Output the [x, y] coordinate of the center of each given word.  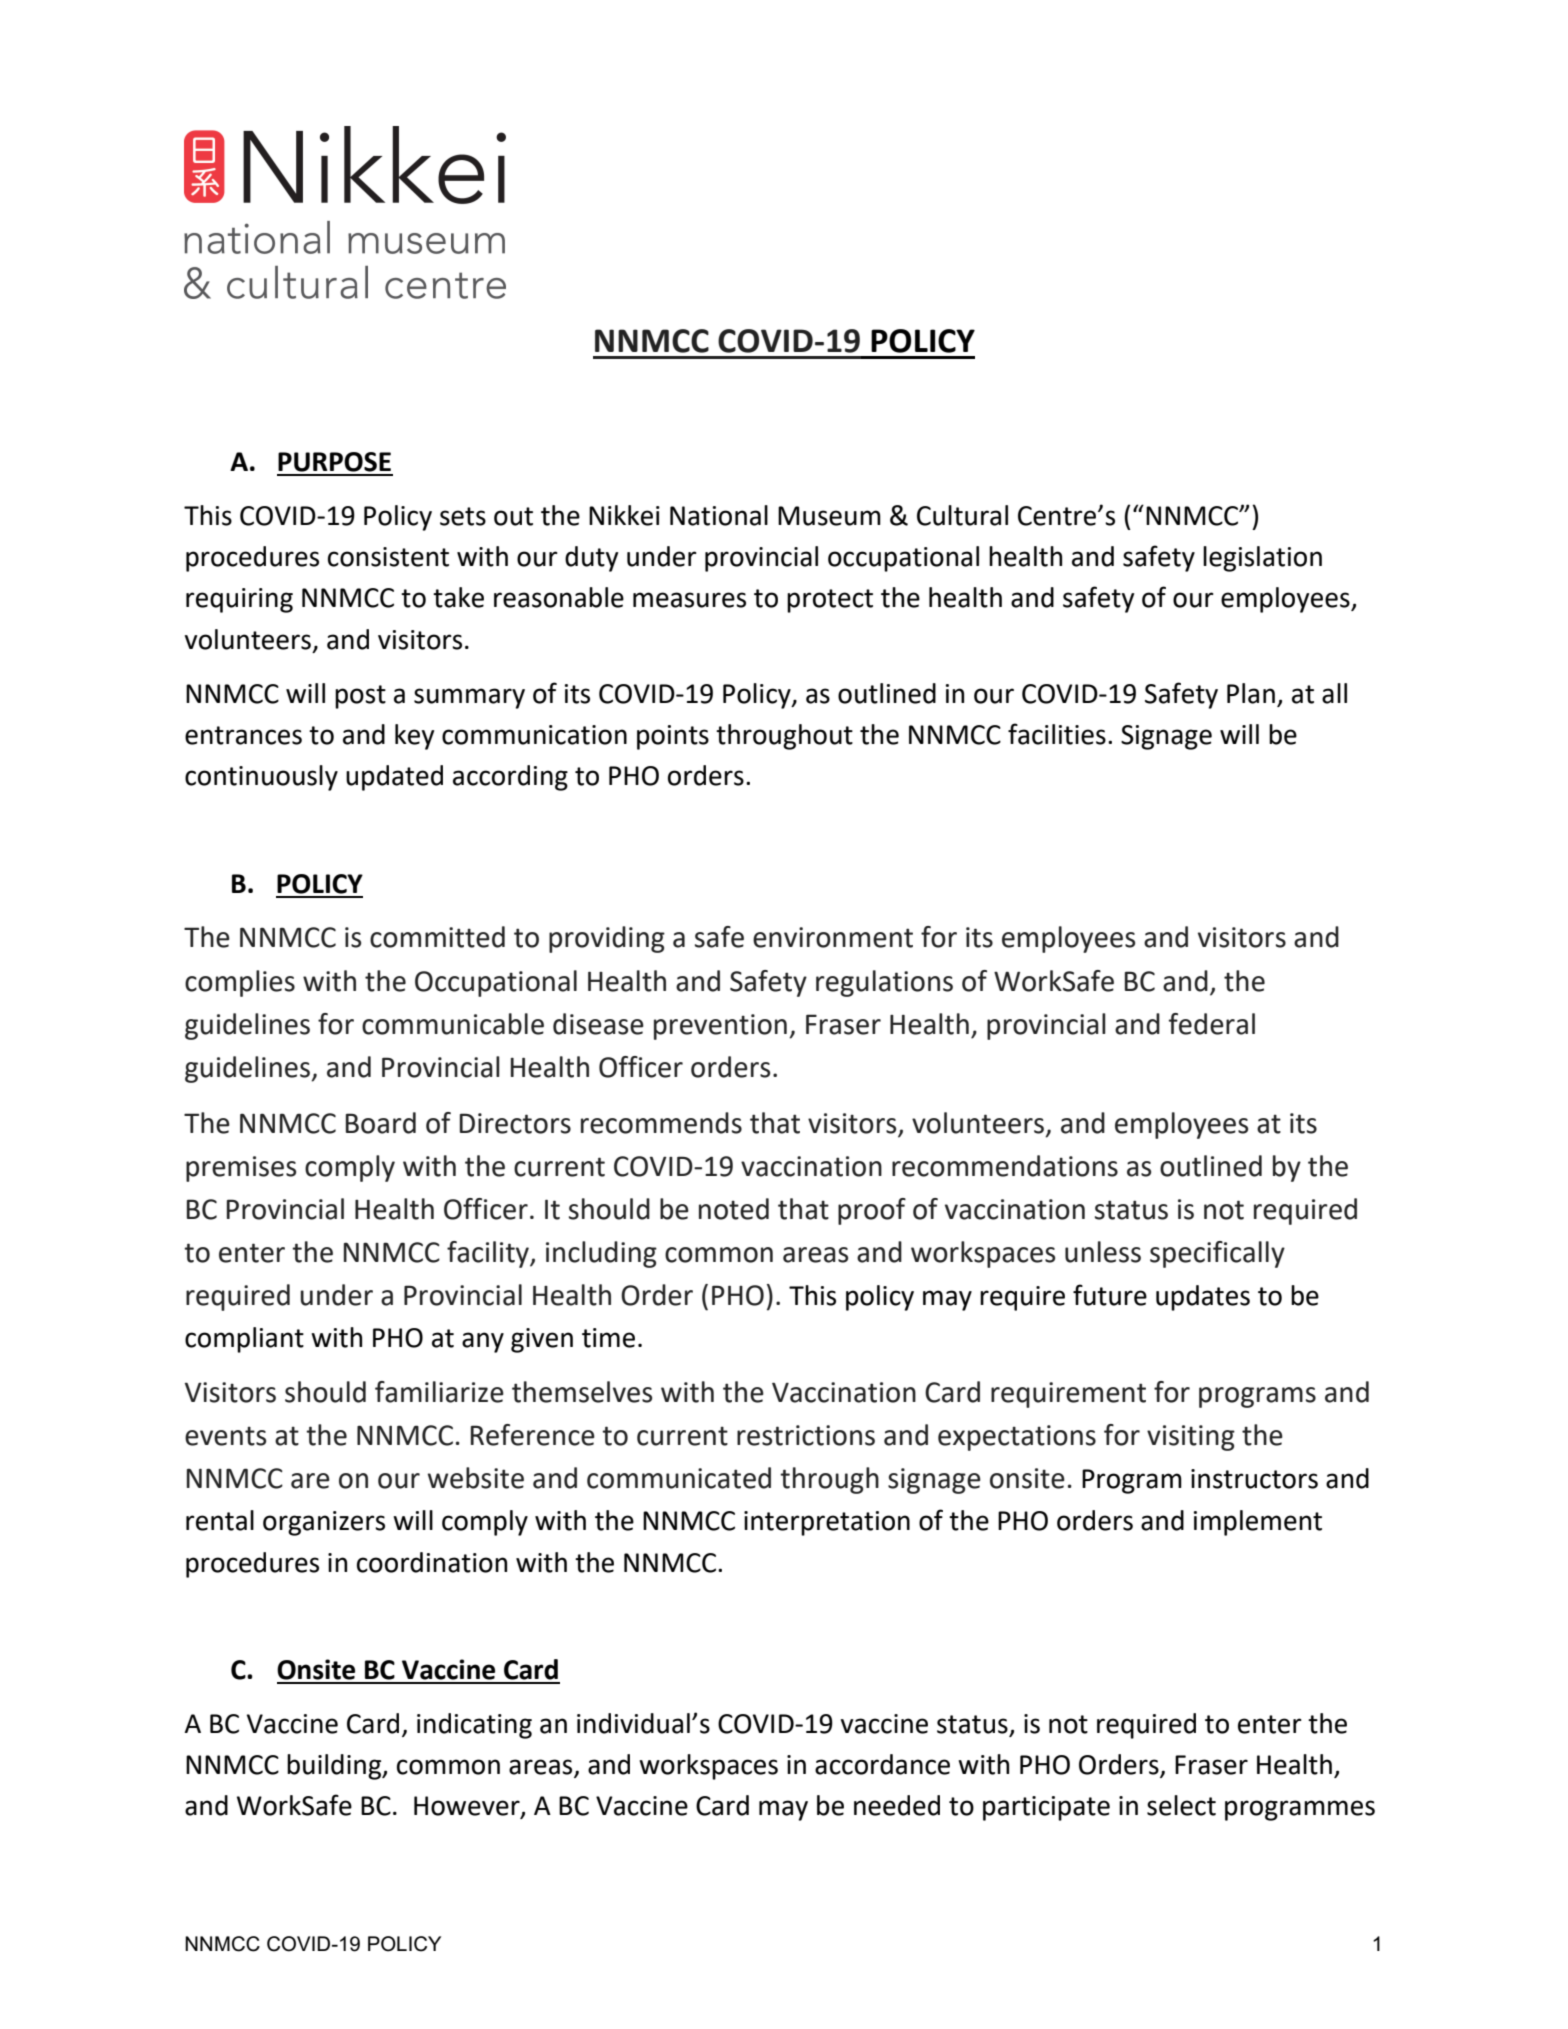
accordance [882, 1764]
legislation [1262, 559]
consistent [388, 557]
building [335, 1767]
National [719, 515]
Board [381, 1123]
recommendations [1005, 1166]
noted [734, 1209]
